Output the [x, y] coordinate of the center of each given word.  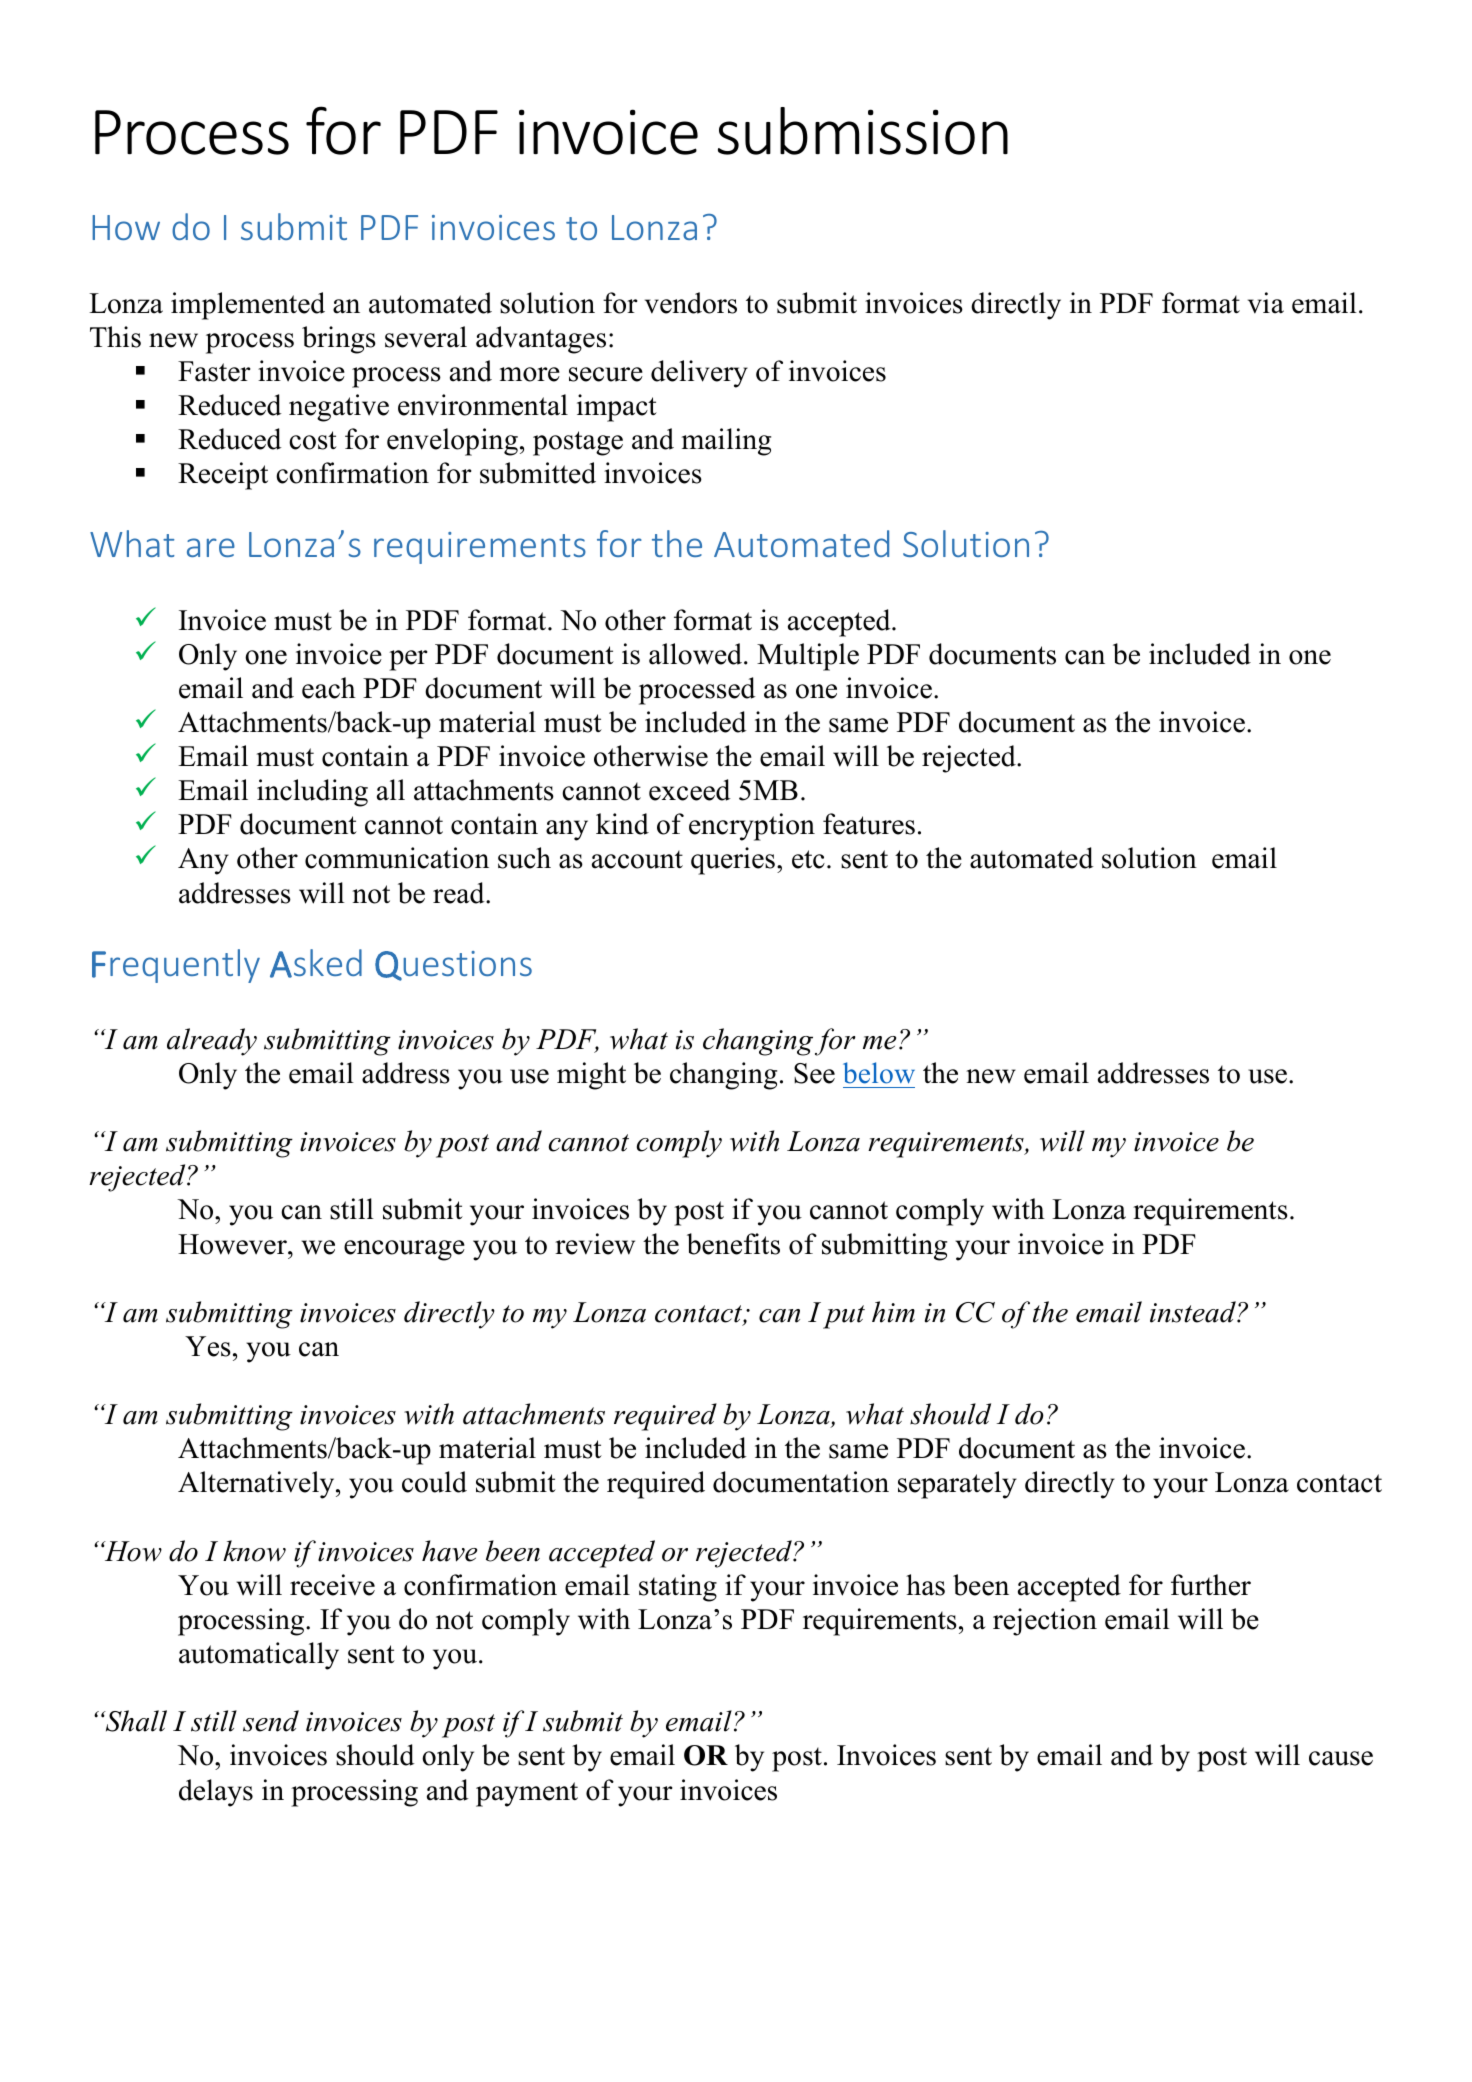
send [271, 1721]
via [1266, 303]
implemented [248, 306]
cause [1341, 1758]
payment [527, 1794]
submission [863, 131]
